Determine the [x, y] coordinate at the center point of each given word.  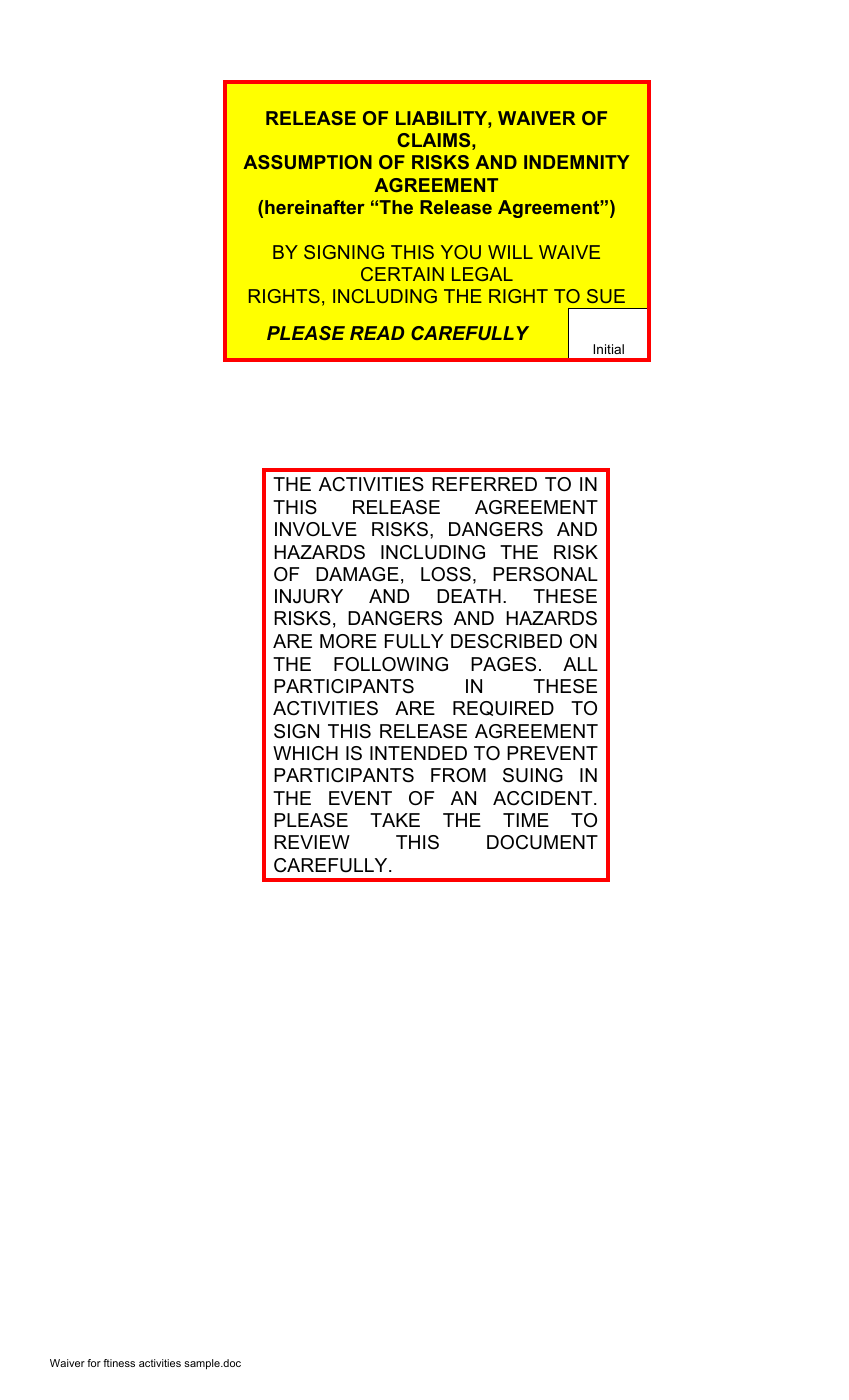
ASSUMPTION [307, 162]
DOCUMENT [542, 842]
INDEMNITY [577, 162]
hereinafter [315, 207]
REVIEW [312, 842]
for [94, 1363]
